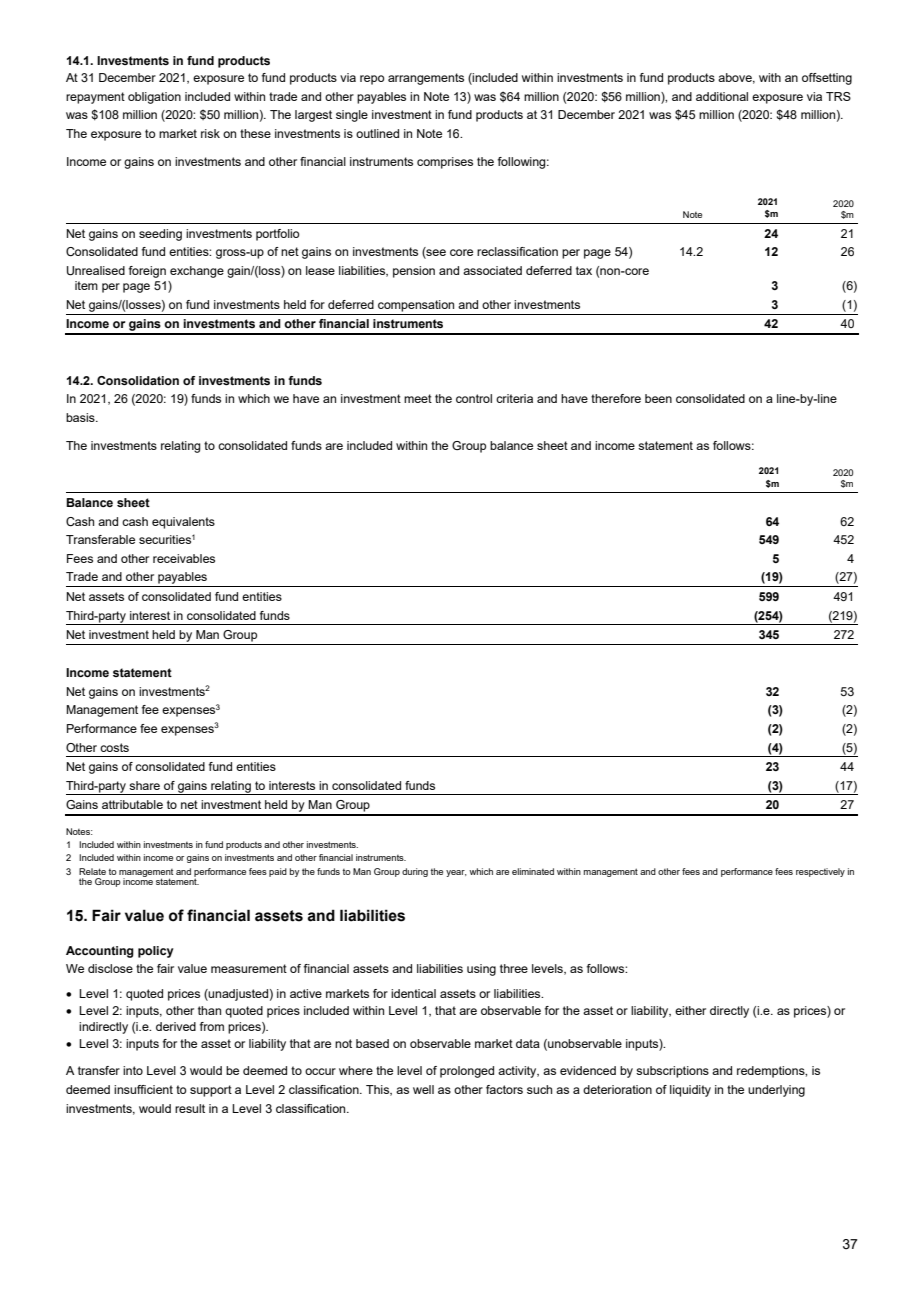  What do you see at coordinates (722, 96) in the screenshot?
I see `additional` at bounding box center [722, 96].
